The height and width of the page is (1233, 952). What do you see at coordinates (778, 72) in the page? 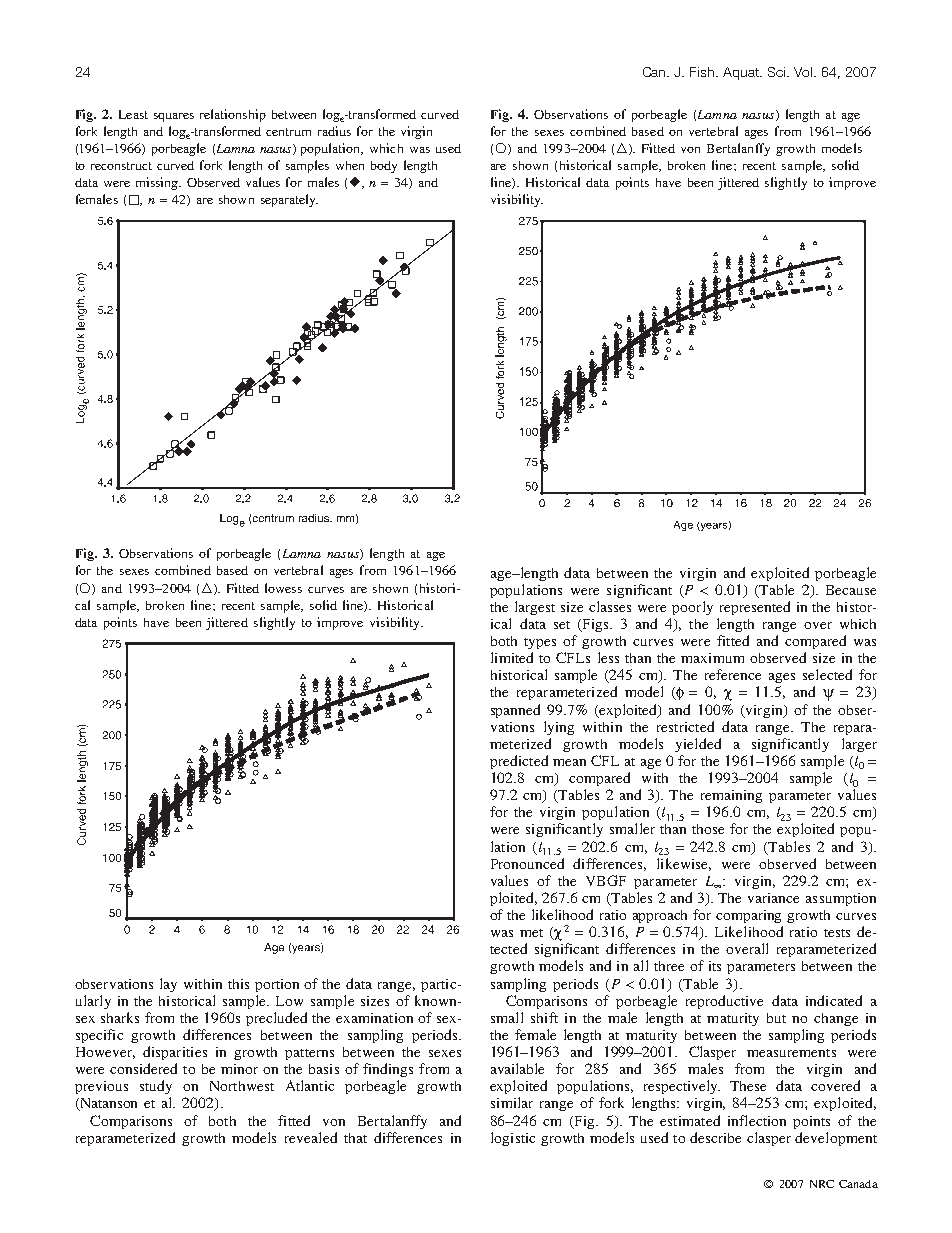
I see `Sci` at bounding box center [778, 72].
